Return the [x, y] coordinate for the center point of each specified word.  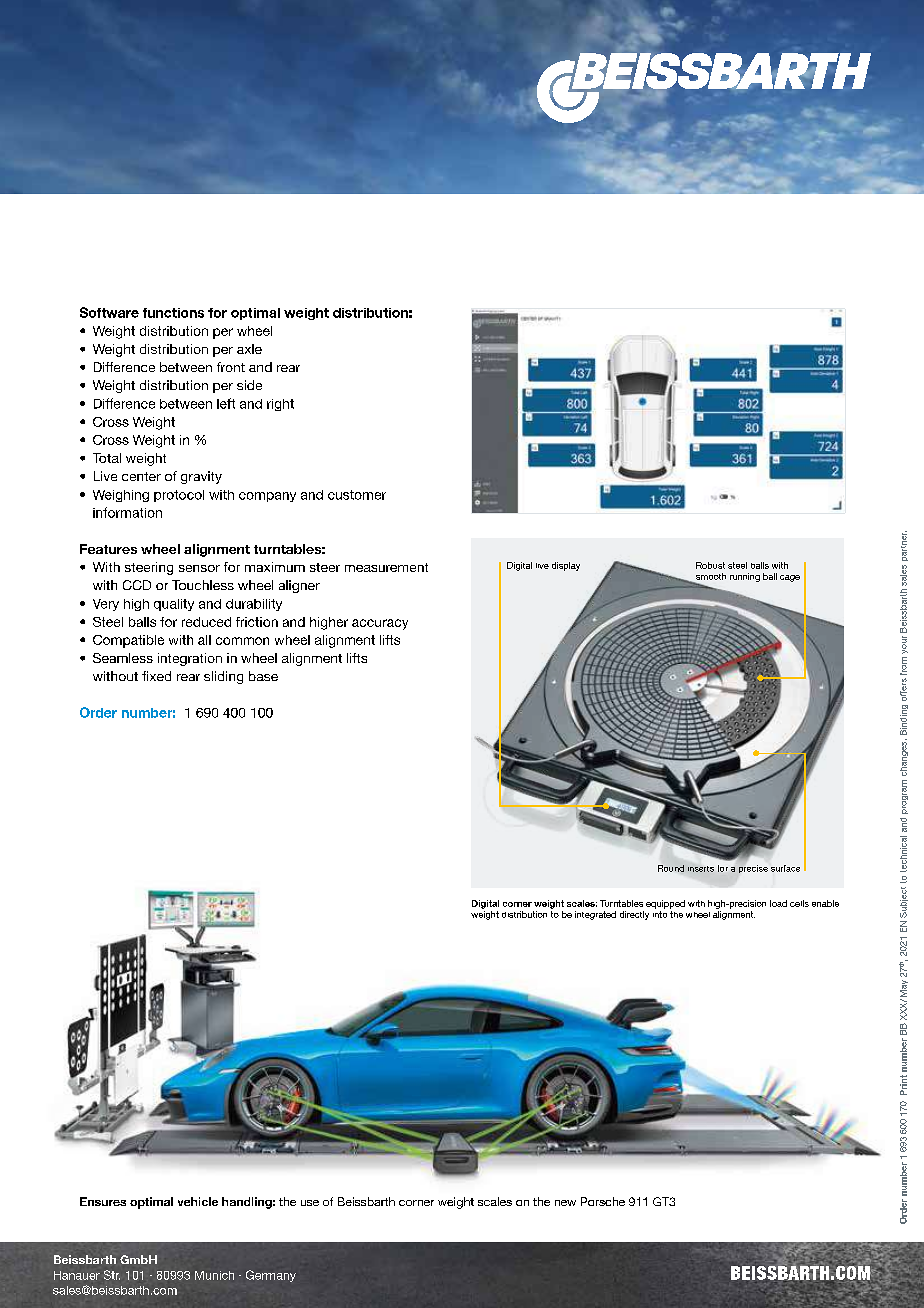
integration [190, 659]
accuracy [380, 624]
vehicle [198, 1201]
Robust [710, 565]
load [778, 903]
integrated [595, 915]
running [745, 577]
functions [173, 313]
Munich [214, 1275]
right [280, 405]
